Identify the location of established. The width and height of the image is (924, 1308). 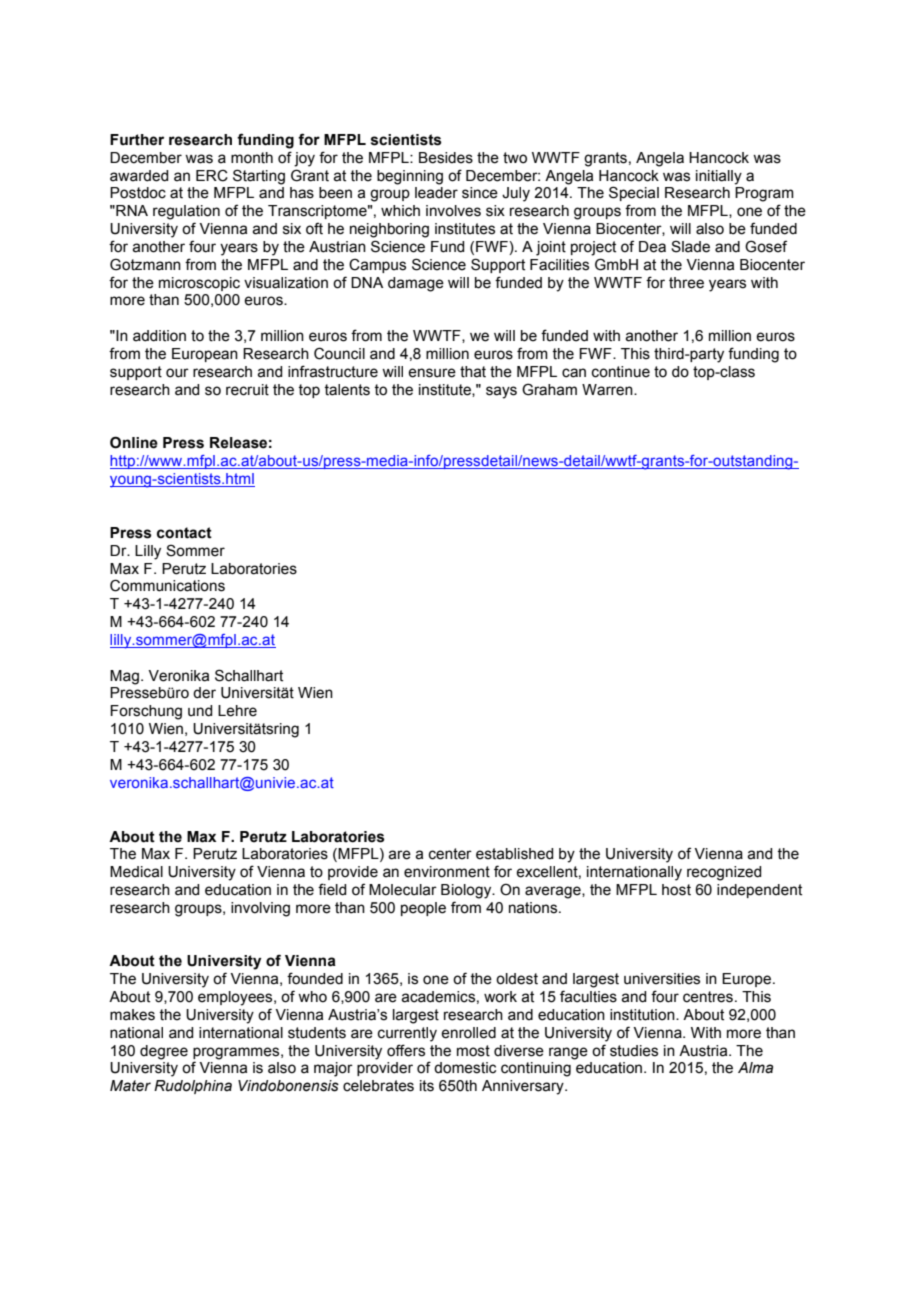
(514, 854).
